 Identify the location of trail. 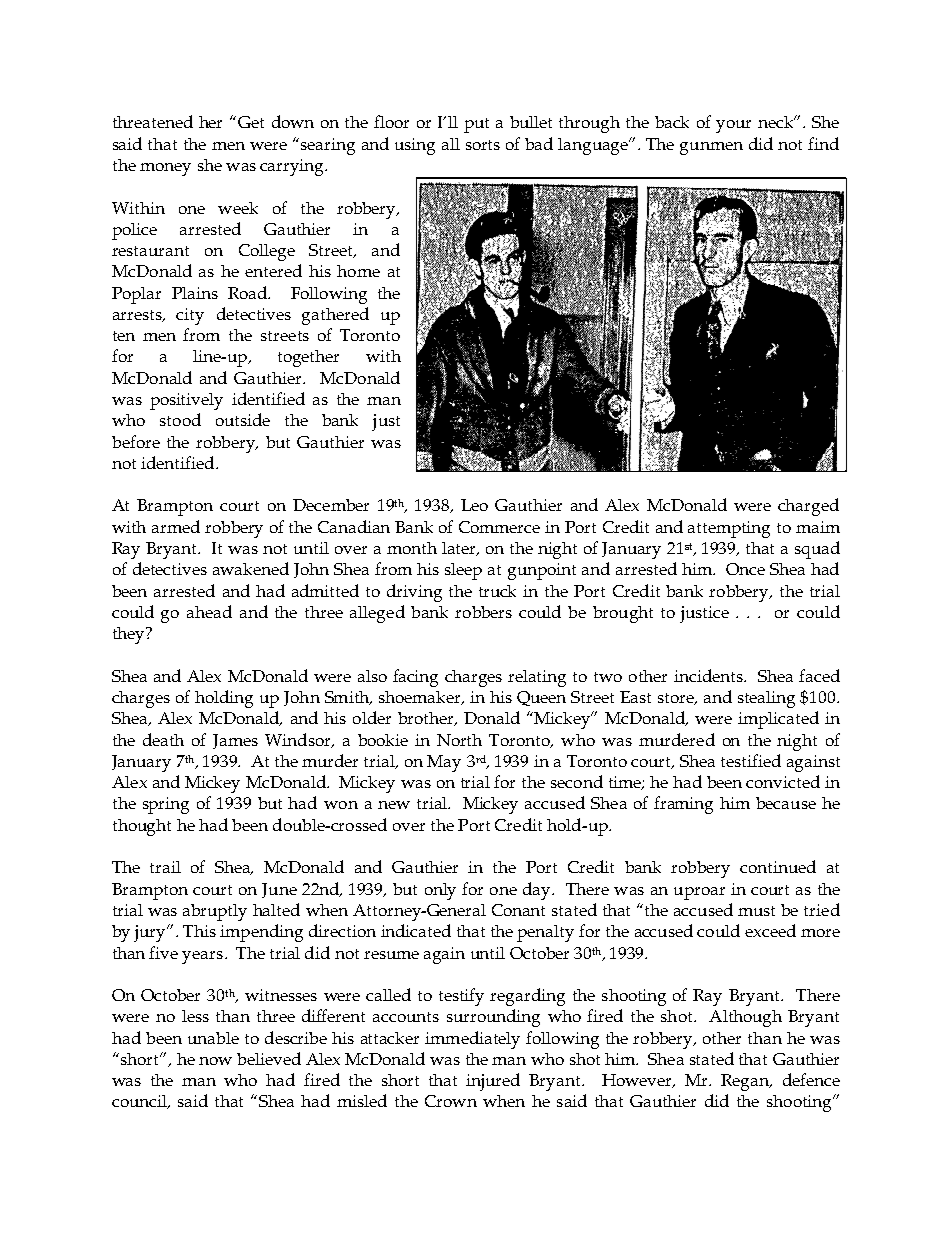
(165, 867).
